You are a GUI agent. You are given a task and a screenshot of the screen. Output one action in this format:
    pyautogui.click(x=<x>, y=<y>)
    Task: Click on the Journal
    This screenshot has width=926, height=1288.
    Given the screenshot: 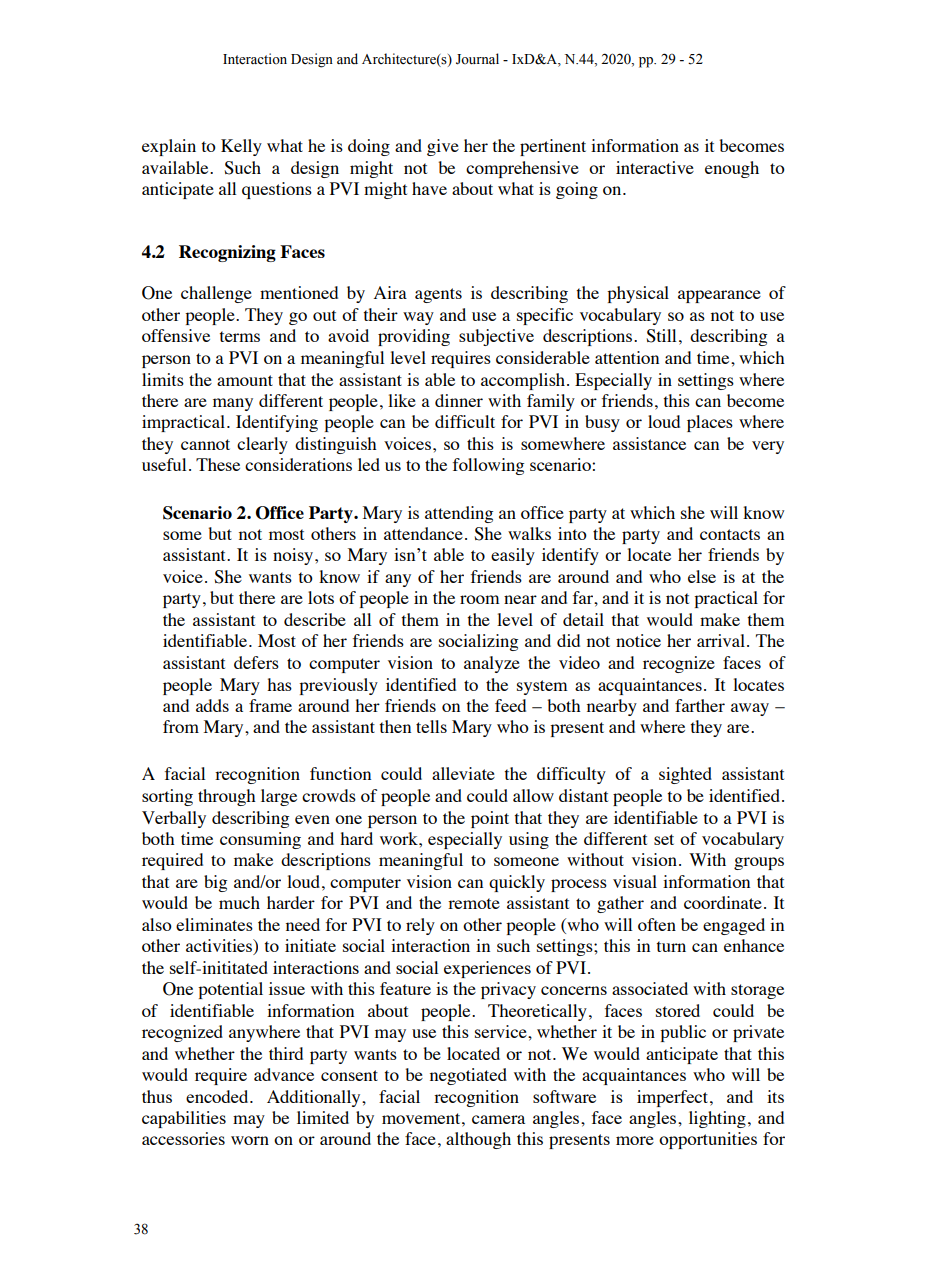 What is the action you would take?
    pyautogui.click(x=477, y=59)
